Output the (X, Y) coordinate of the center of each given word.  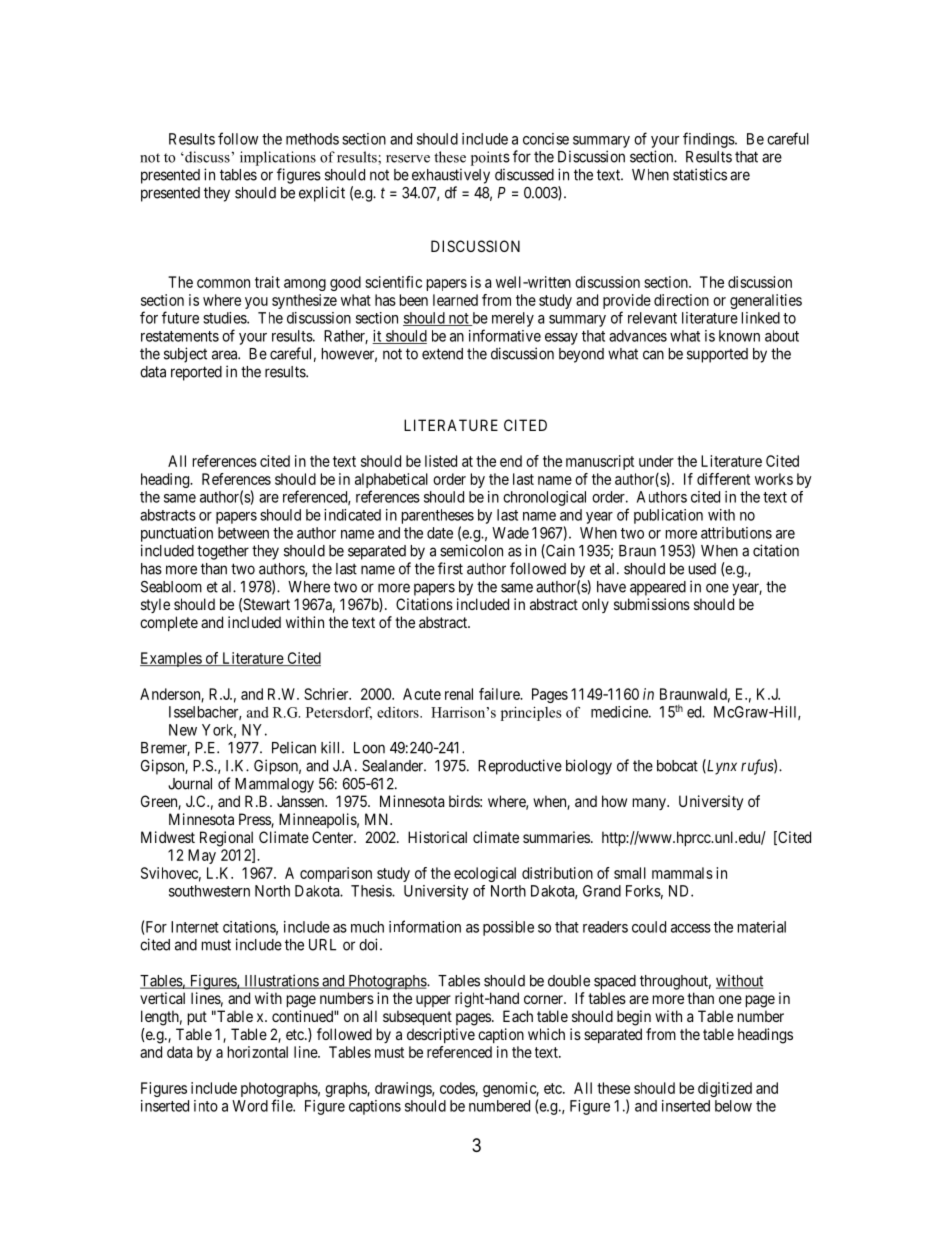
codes (458, 1089)
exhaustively (451, 176)
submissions (652, 604)
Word (250, 1106)
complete (169, 623)
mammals (682, 873)
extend (442, 354)
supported (717, 355)
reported (196, 373)
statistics (700, 174)
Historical (437, 837)
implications (278, 158)
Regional (227, 840)
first (450, 568)
